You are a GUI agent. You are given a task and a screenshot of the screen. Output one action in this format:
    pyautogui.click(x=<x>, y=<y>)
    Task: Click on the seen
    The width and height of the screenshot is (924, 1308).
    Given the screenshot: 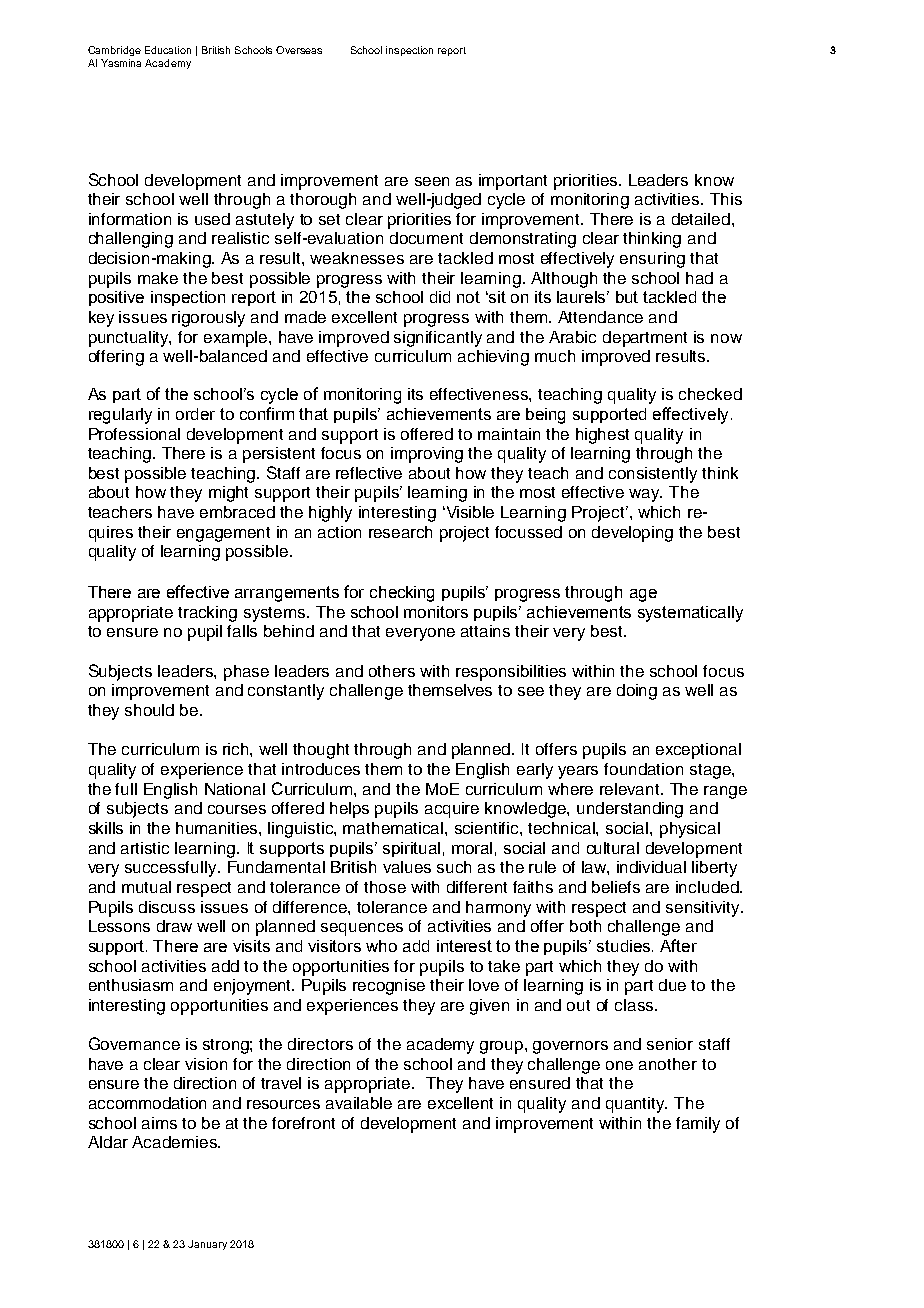 What is the action you would take?
    pyautogui.click(x=432, y=181)
